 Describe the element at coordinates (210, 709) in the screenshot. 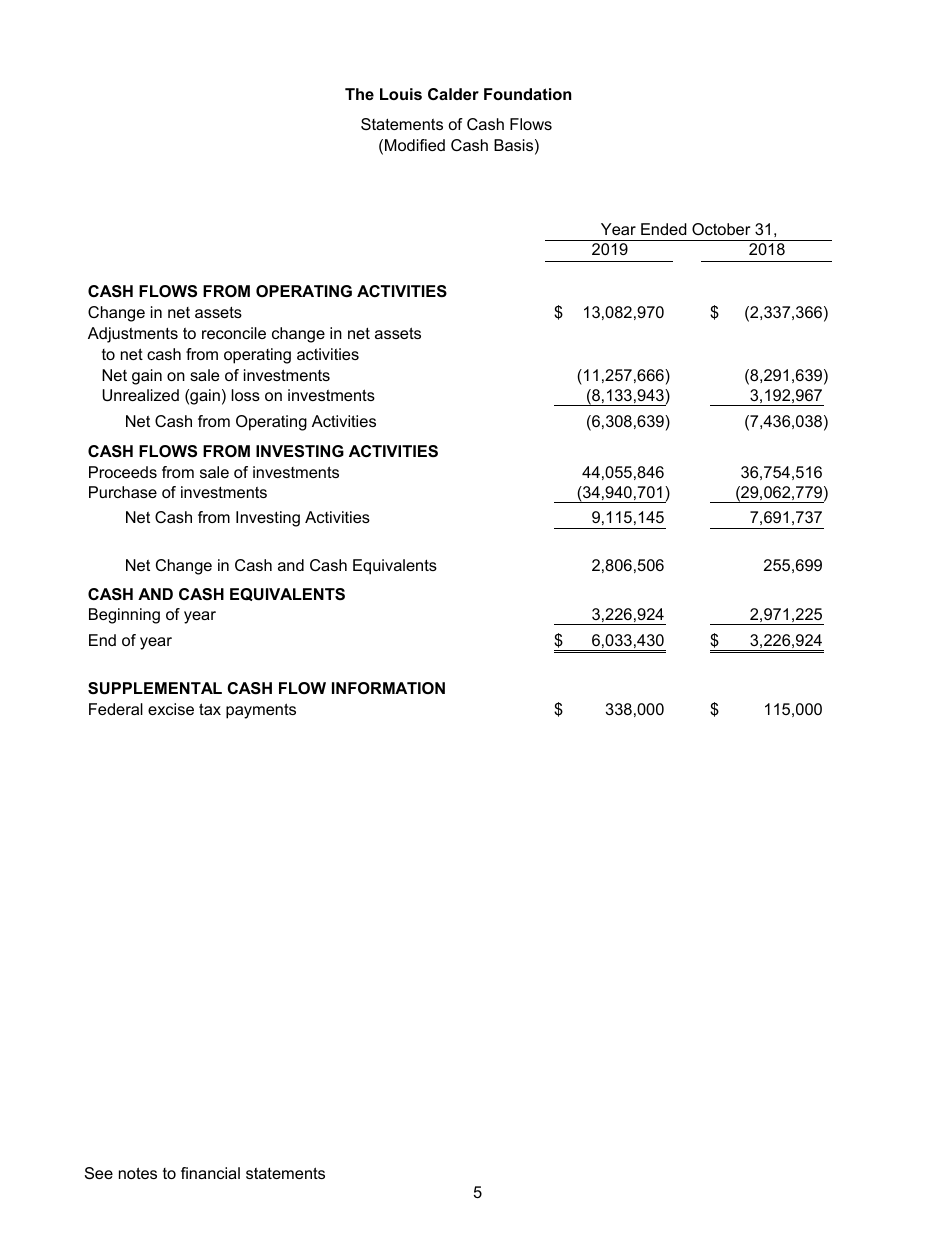

I see `tax` at that location.
